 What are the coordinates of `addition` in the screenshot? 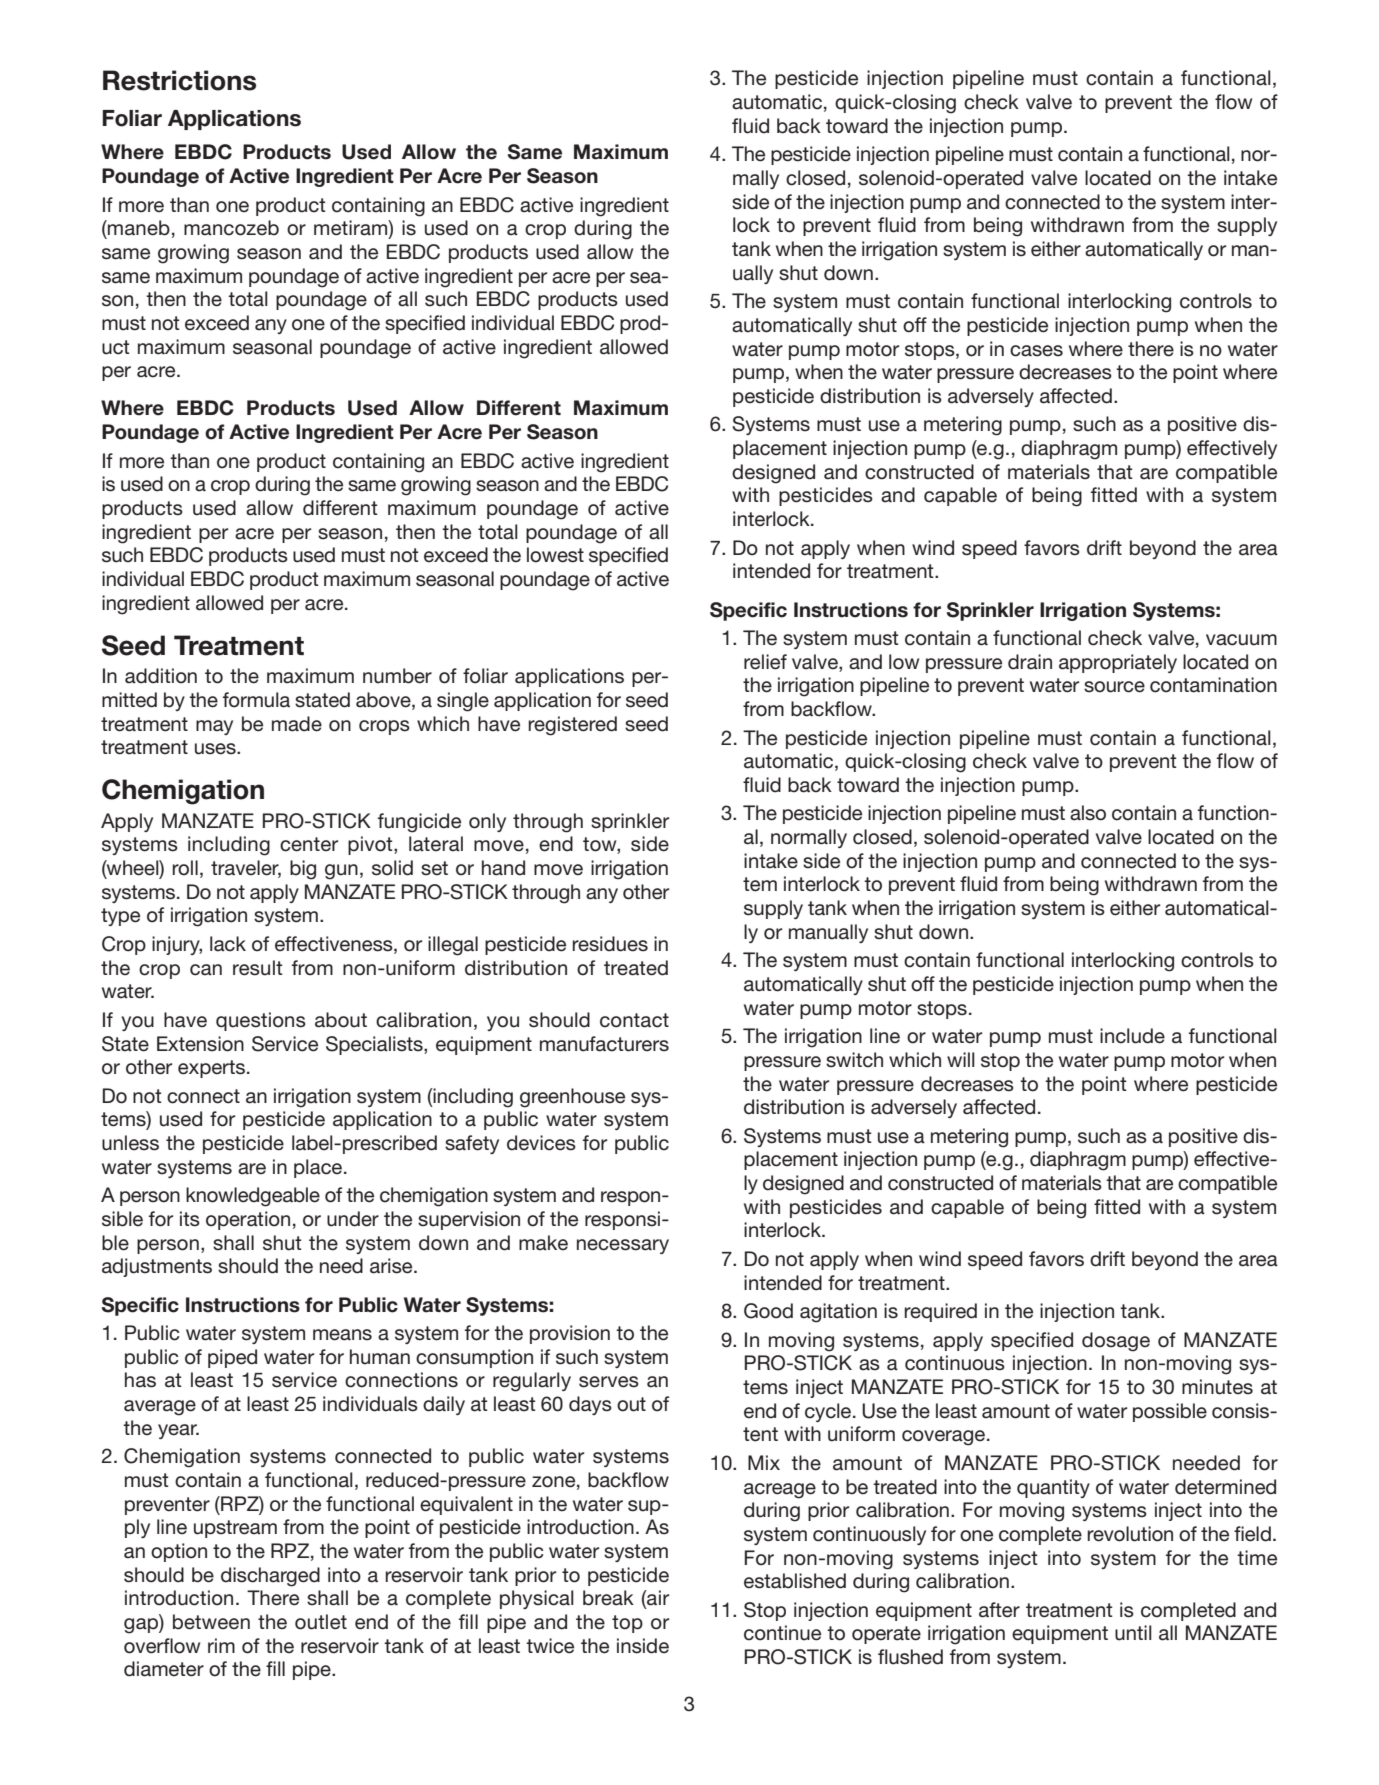 It's located at (161, 676).
